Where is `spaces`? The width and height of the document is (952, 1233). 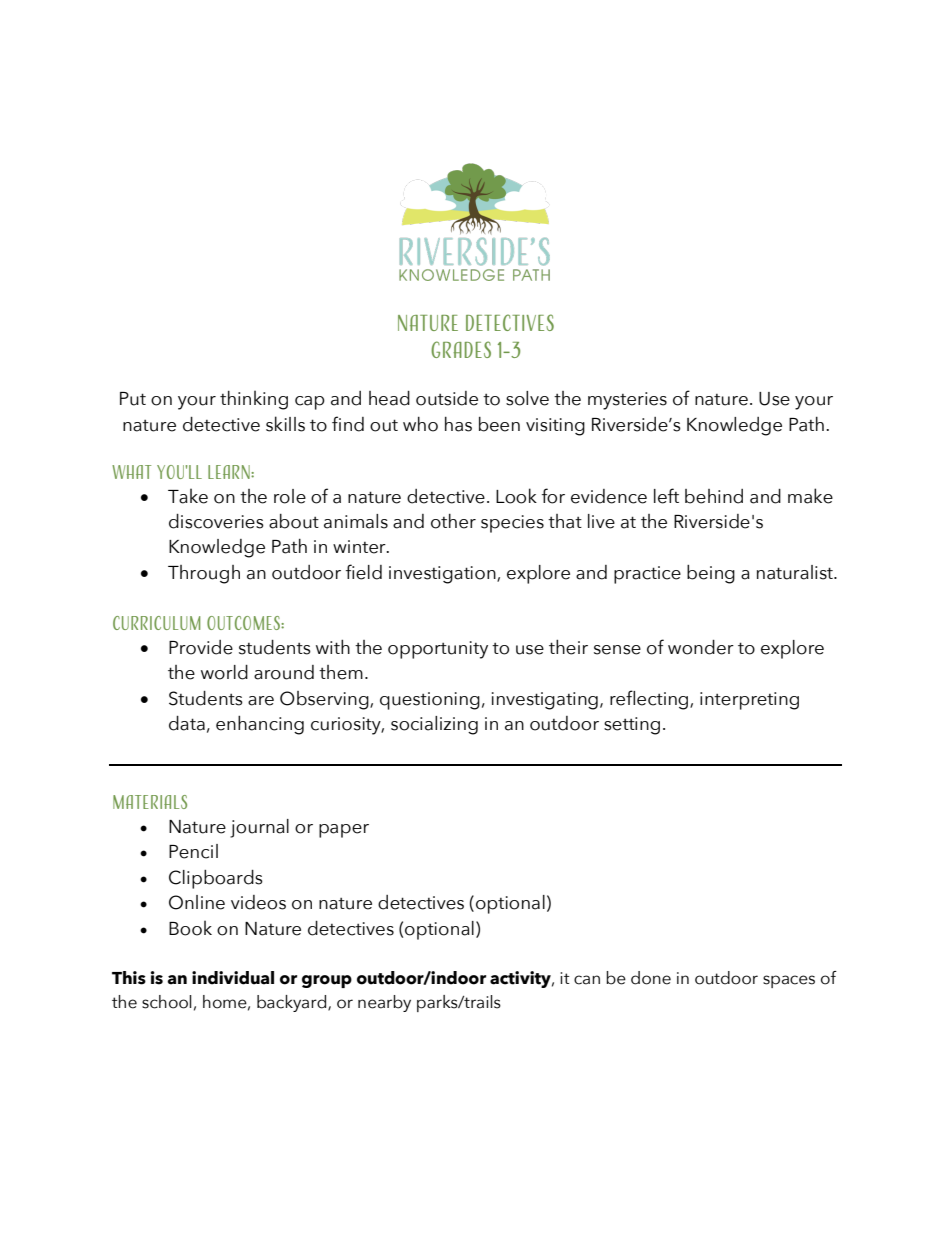
spaces is located at coordinates (789, 981).
